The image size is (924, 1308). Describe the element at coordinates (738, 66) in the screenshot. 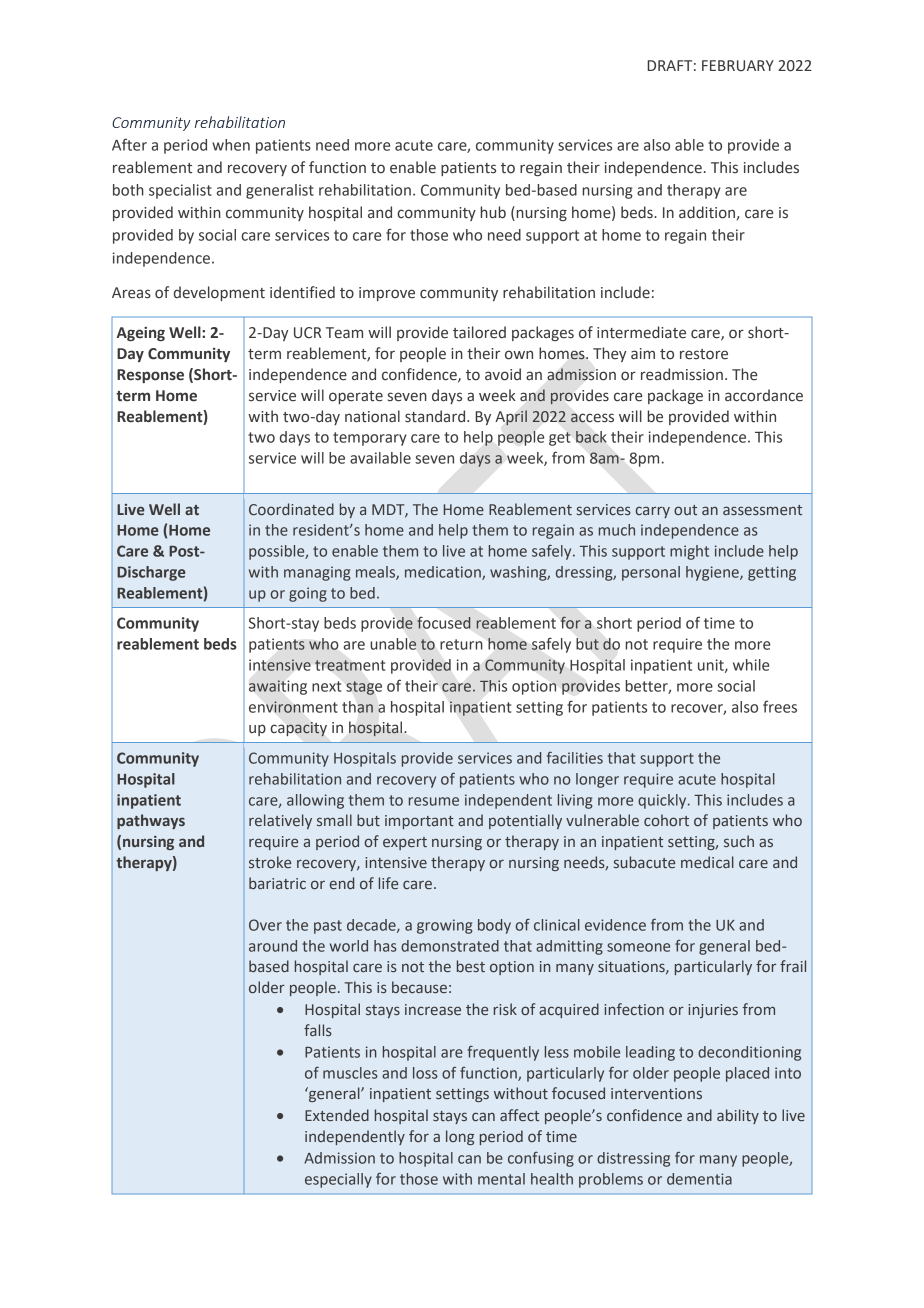

I see `FEBRUARY` at that location.
